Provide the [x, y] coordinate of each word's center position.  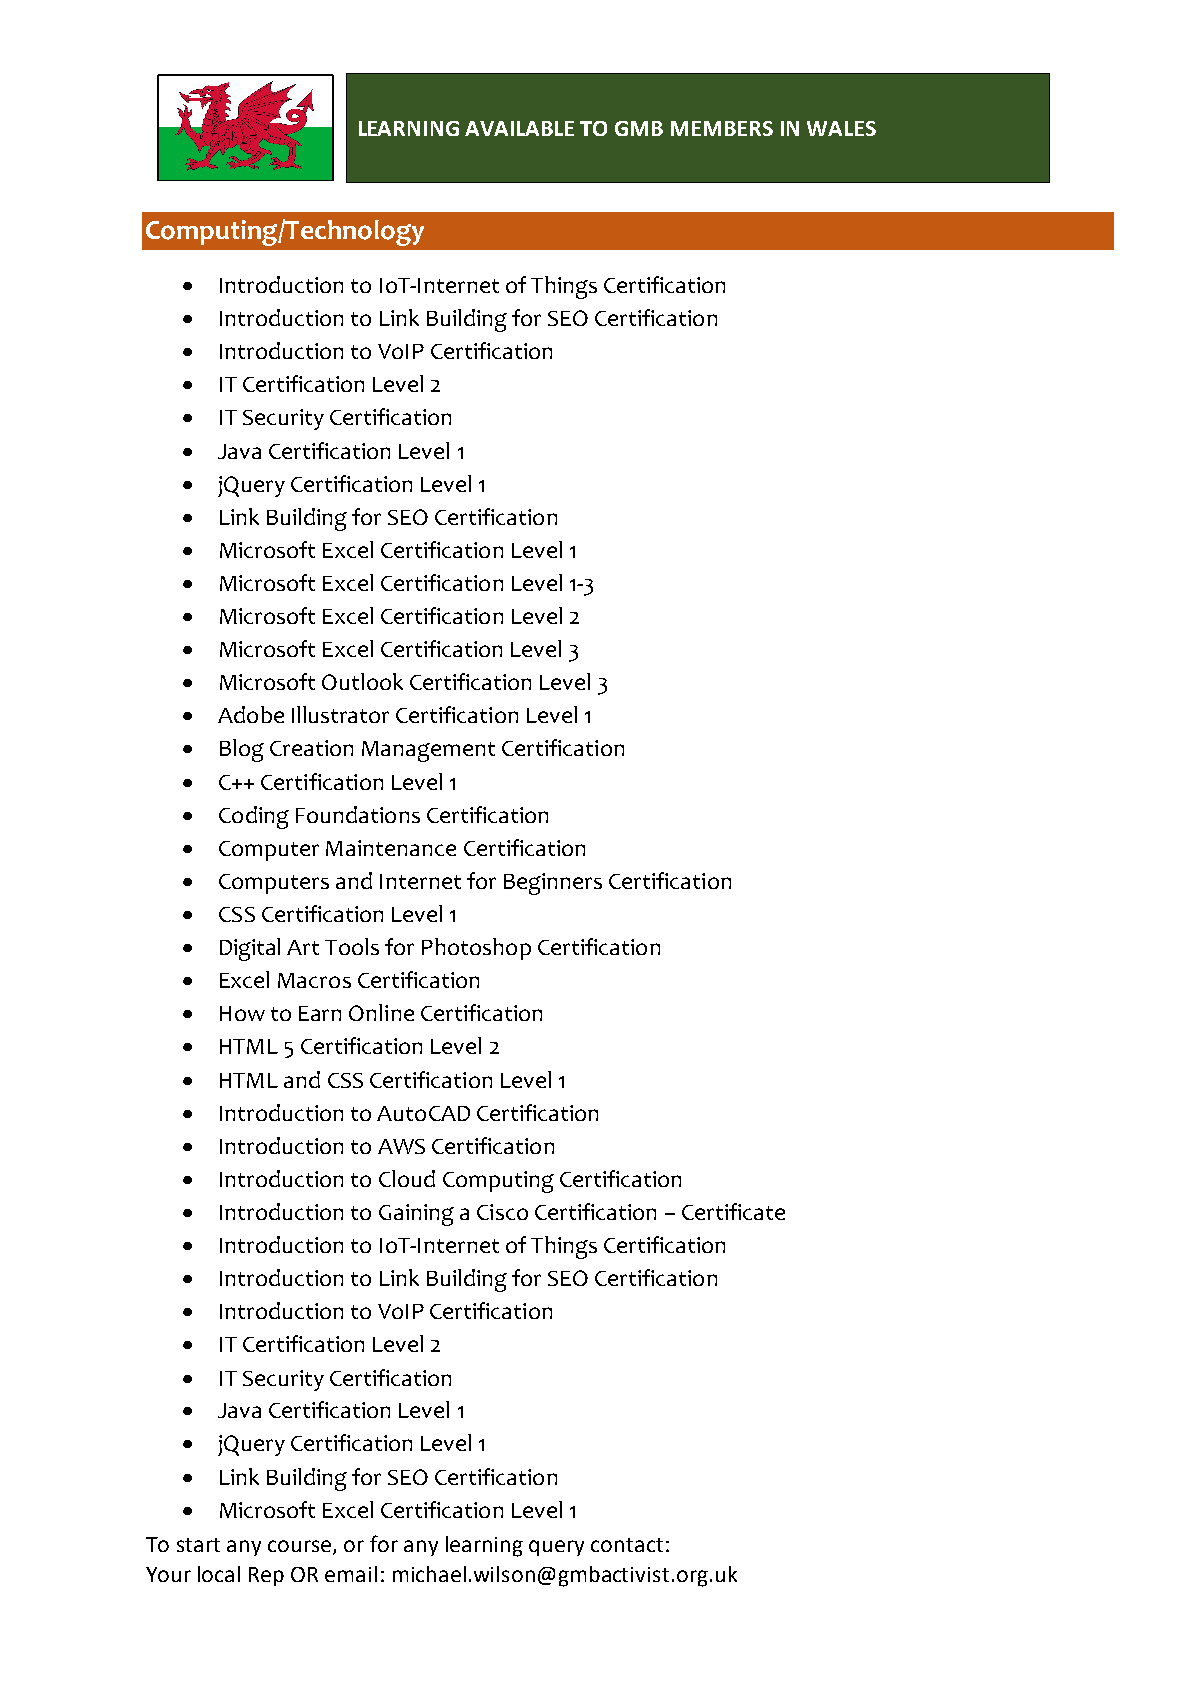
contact [627, 1545]
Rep [266, 1576]
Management [428, 751]
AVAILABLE [519, 128]
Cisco [502, 1212]
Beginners [553, 884]
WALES [841, 128]
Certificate [733, 1211]
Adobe [251, 714]
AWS [401, 1146]
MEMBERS [722, 128]
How [242, 1013]
